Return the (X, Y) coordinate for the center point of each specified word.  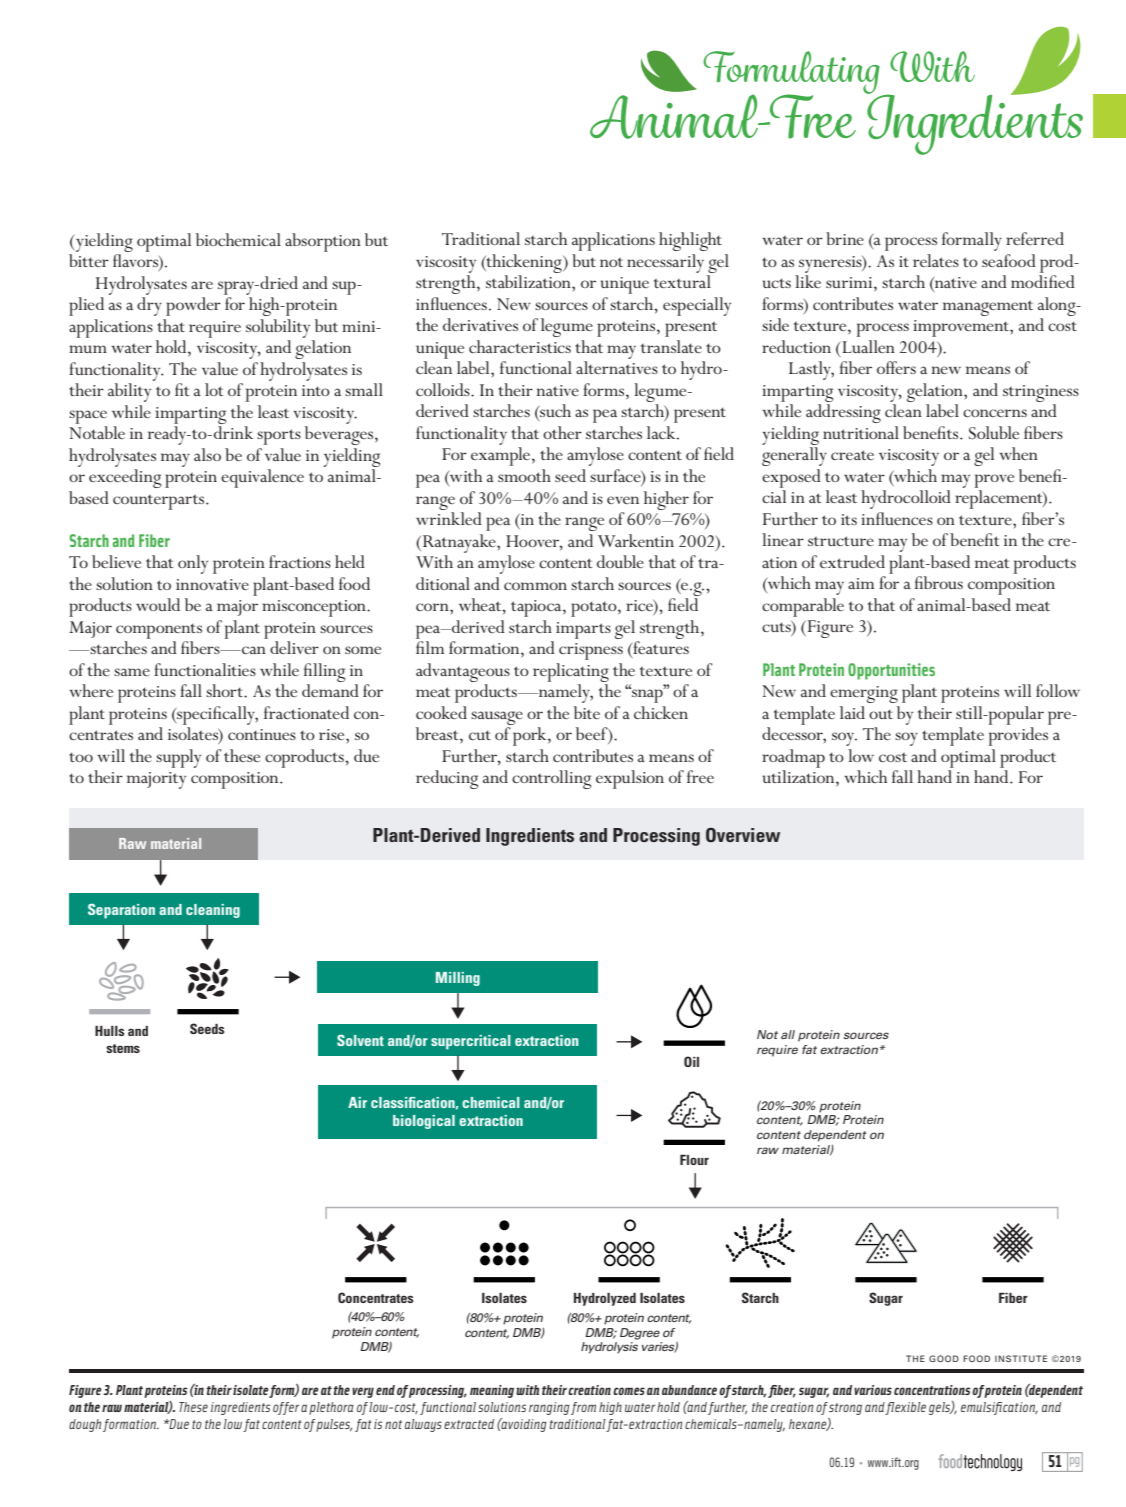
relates (936, 260)
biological (424, 1122)
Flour (694, 1160)
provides (1018, 736)
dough (85, 1425)
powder (193, 306)
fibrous (939, 582)
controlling (552, 779)
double (620, 561)
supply (178, 758)
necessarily (665, 263)
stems (123, 1048)
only (193, 564)
